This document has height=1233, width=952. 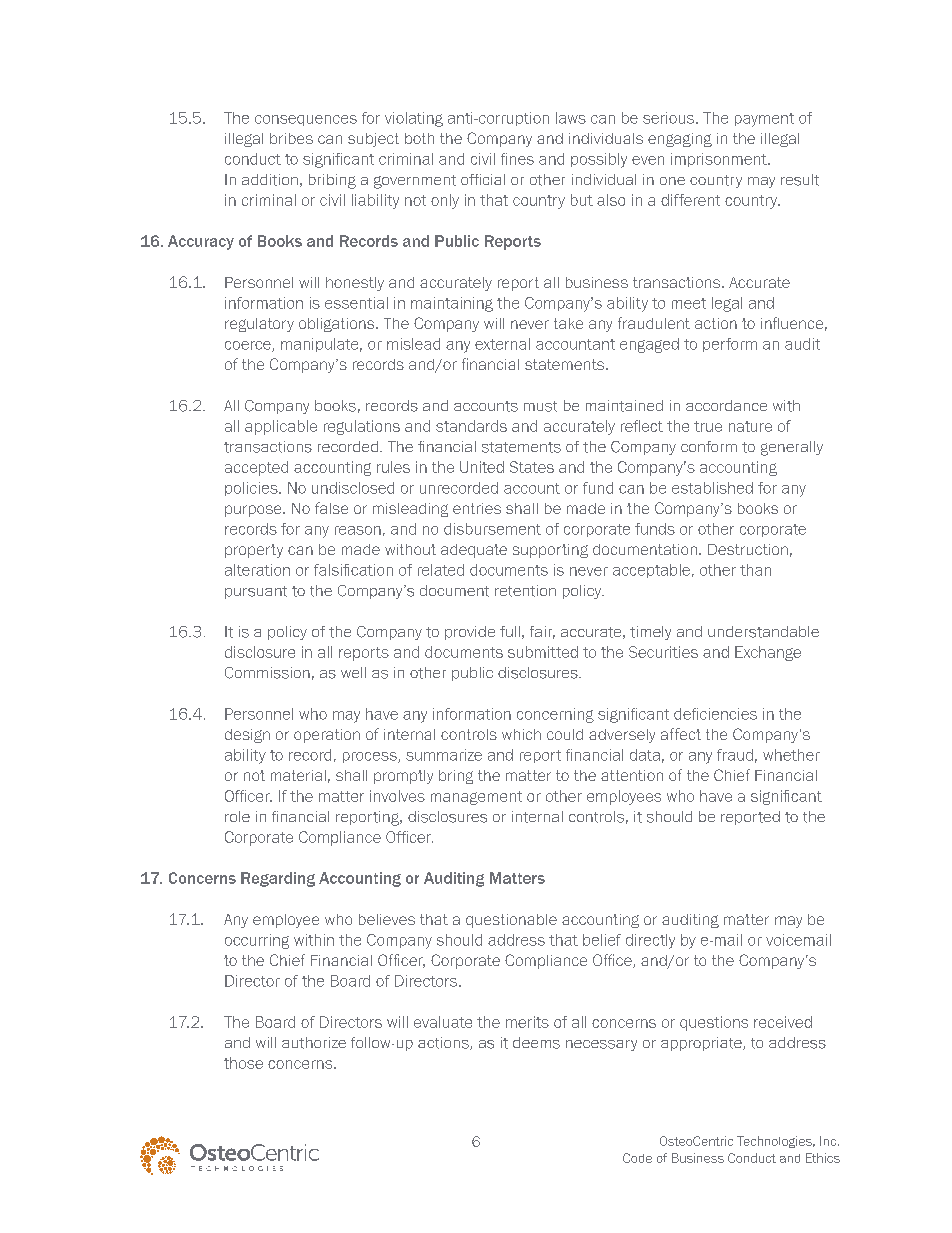 What do you see at coordinates (291, 138) in the document?
I see `bribes` at bounding box center [291, 138].
